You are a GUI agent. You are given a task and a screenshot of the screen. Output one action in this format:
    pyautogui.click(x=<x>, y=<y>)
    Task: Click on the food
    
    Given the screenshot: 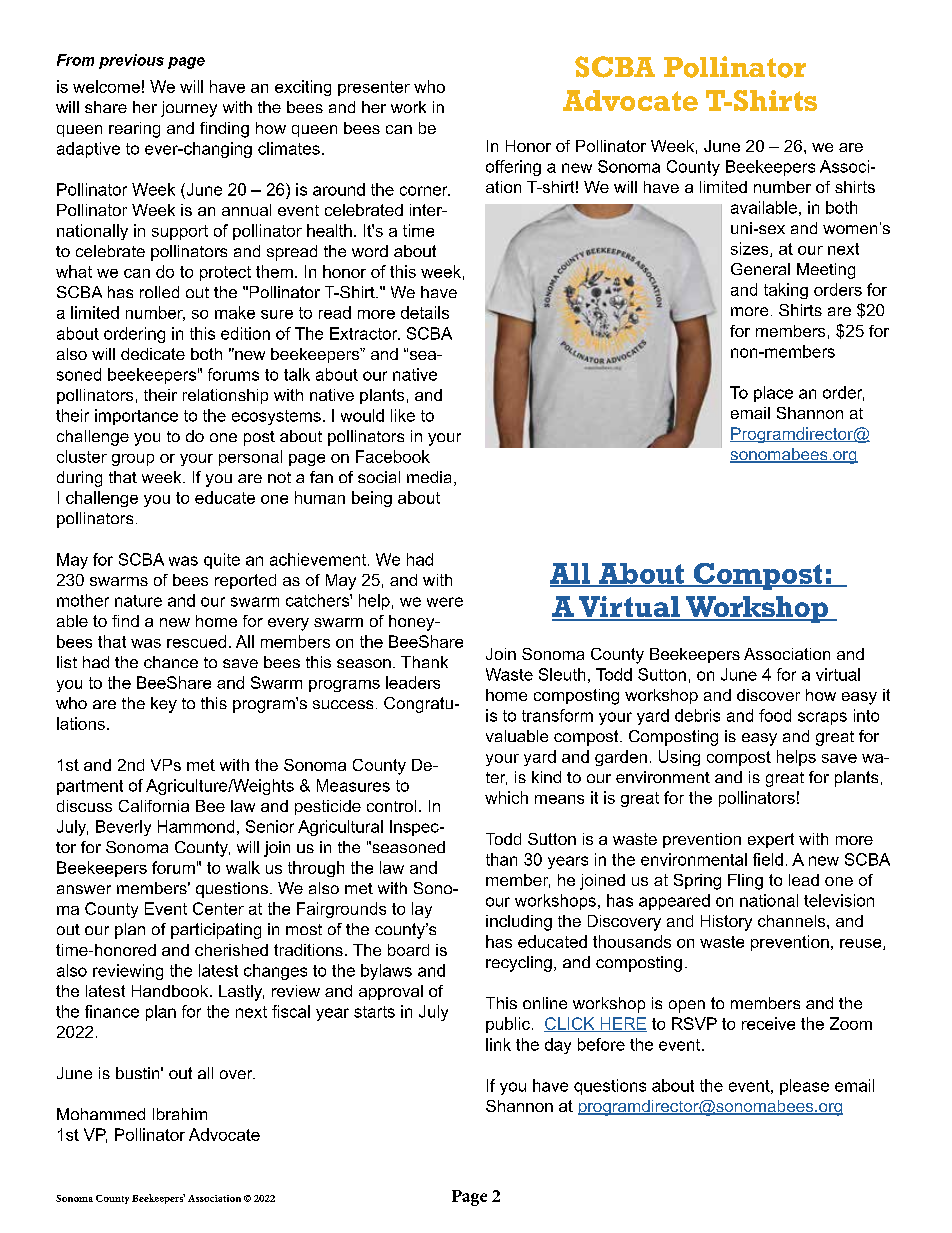 What is the action you would take?
    pyautogui.click(x=775, y=715)
